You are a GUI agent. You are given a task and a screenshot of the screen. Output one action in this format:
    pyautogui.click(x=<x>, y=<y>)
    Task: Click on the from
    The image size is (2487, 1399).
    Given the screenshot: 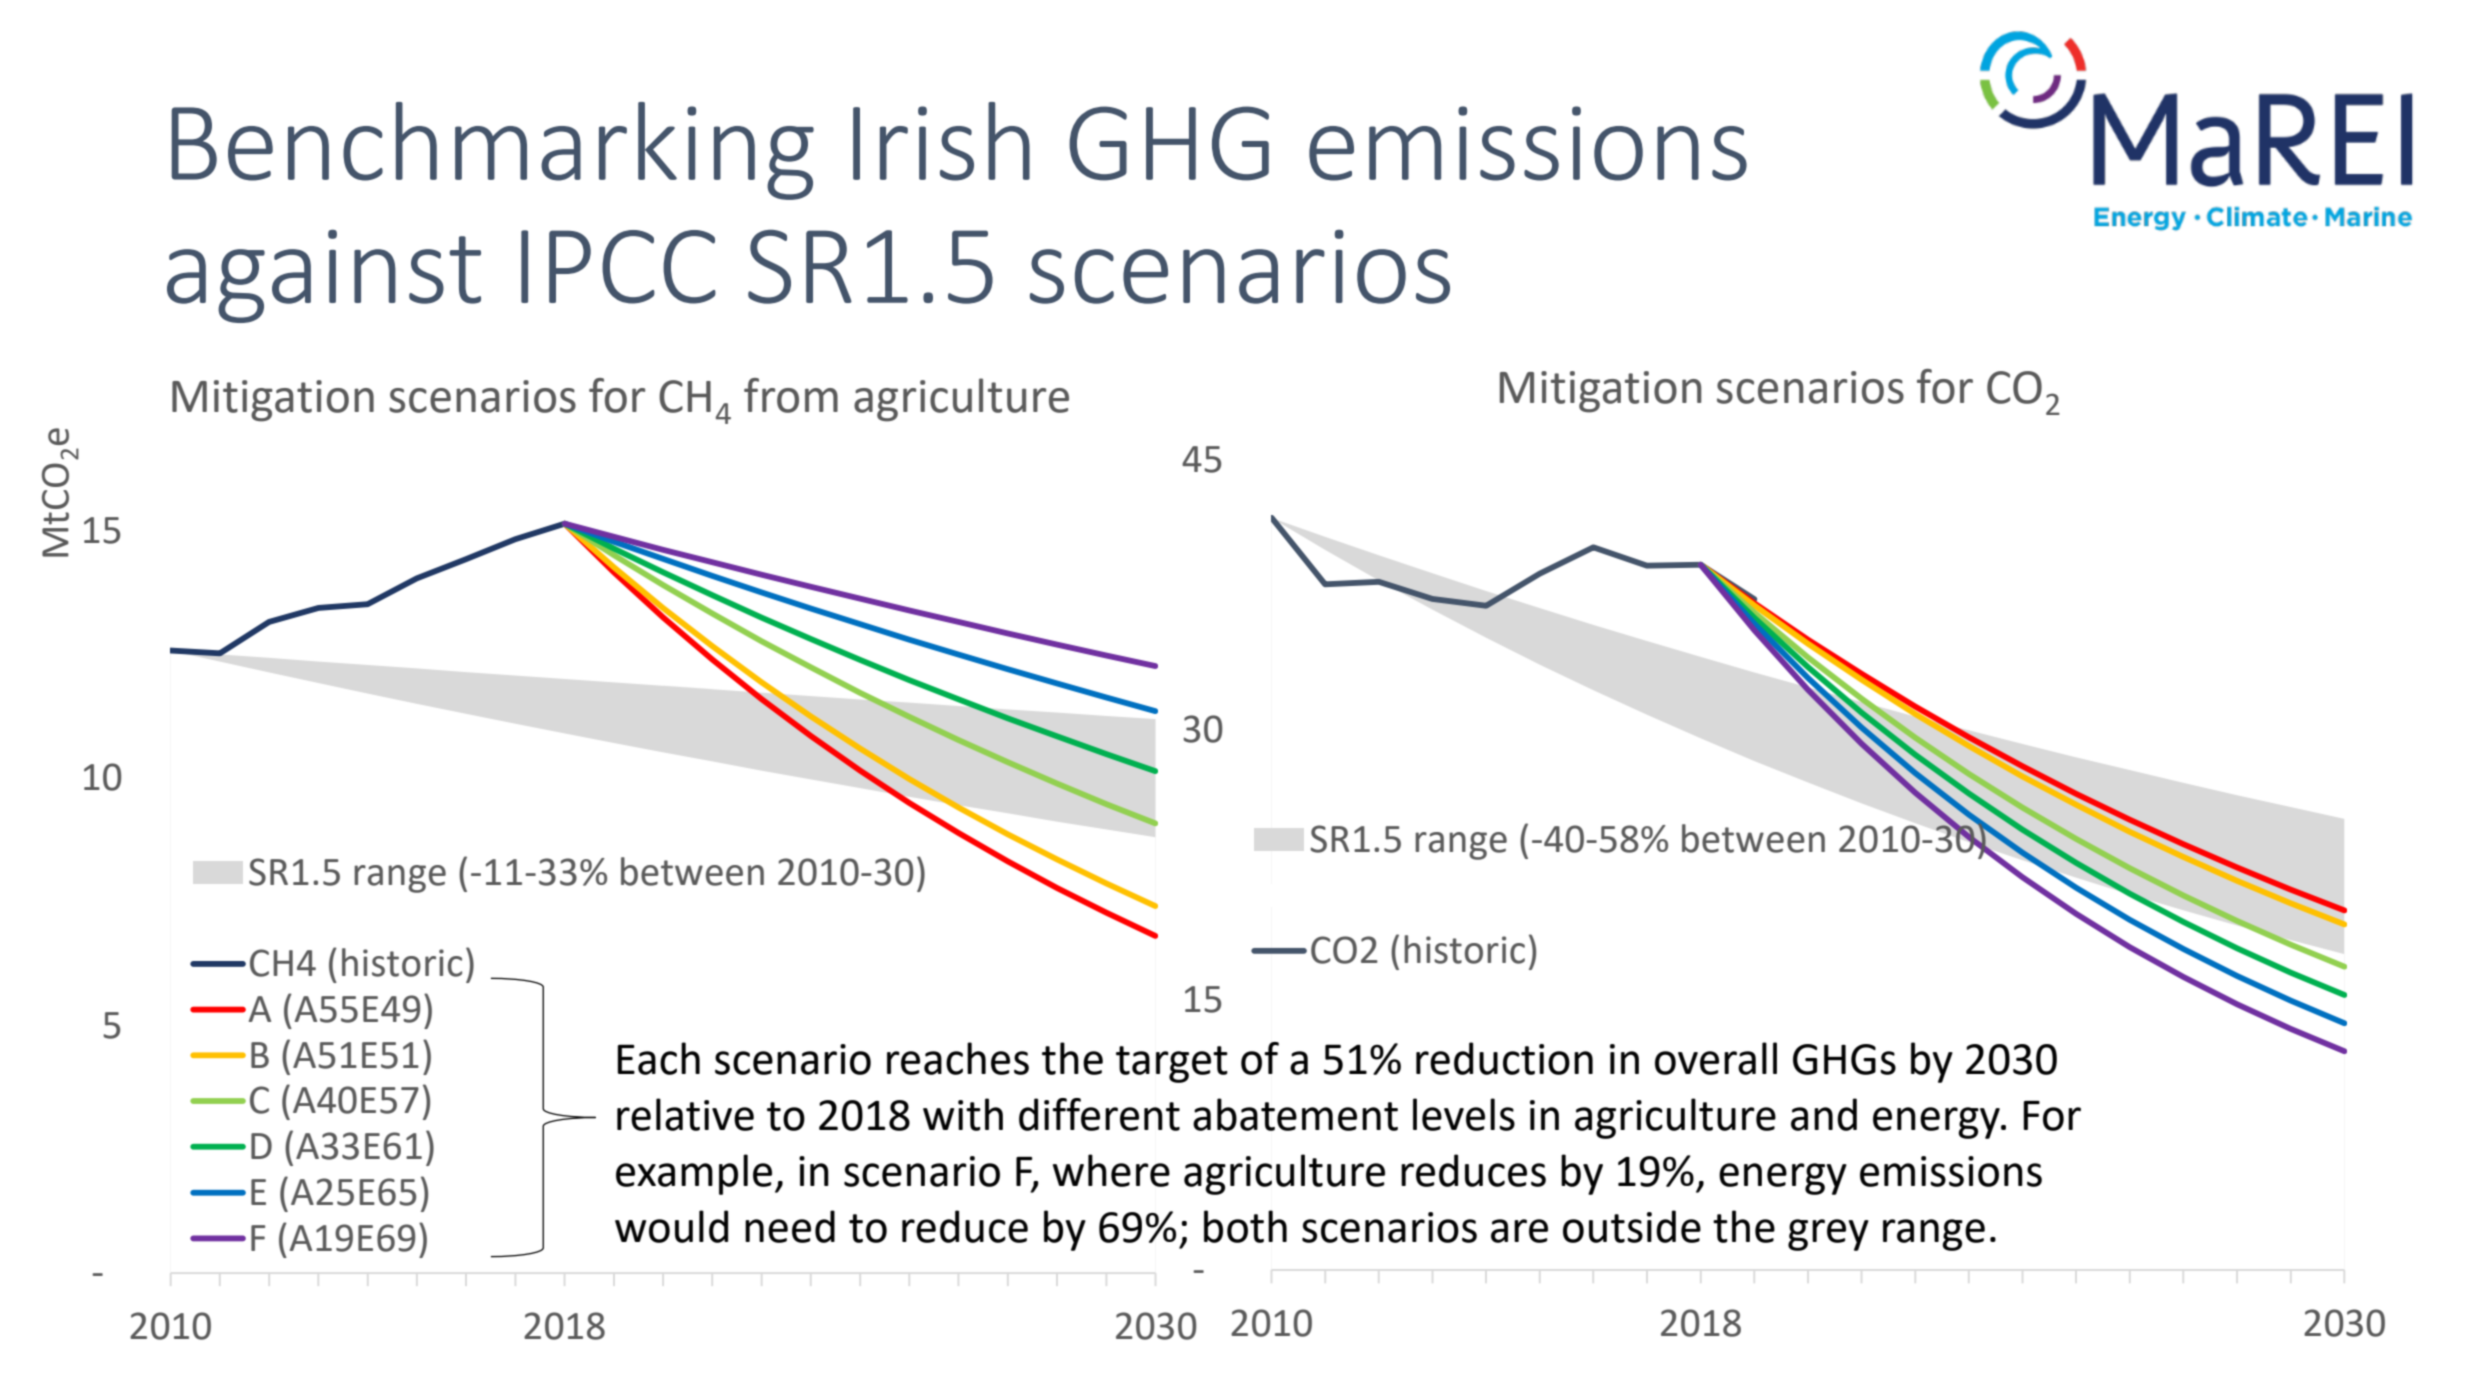 What is the action you would take?
    pyautogui.click(x=791, y=395)
